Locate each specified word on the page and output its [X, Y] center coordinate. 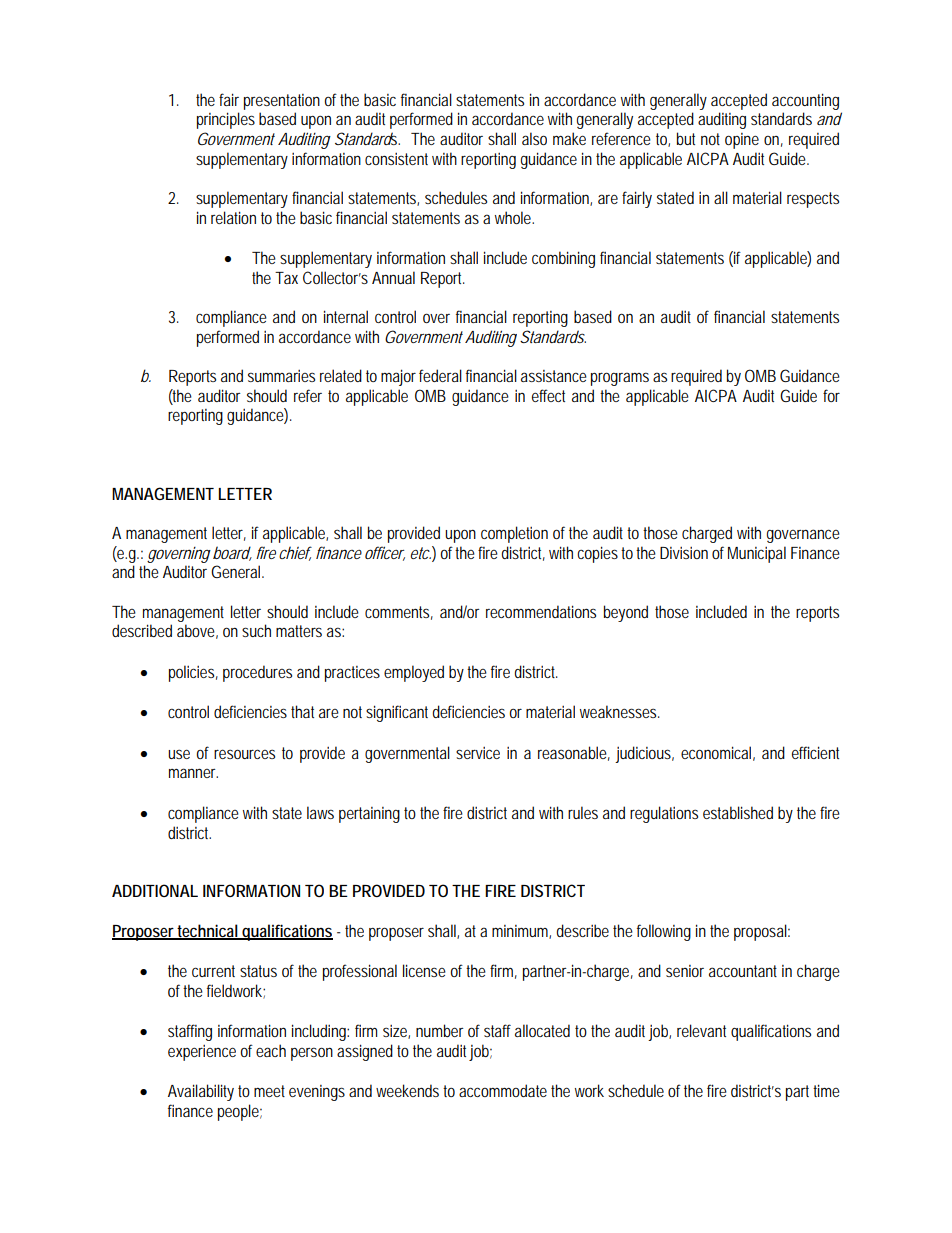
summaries [281, 376]
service [478, 753]
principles [226, 120]
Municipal [757, 554]
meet [269, 1091]
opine [742, 141]
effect [548, 395]
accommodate [503, 1090]
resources [244, 754]
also [534, 138]
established [738, 812]
